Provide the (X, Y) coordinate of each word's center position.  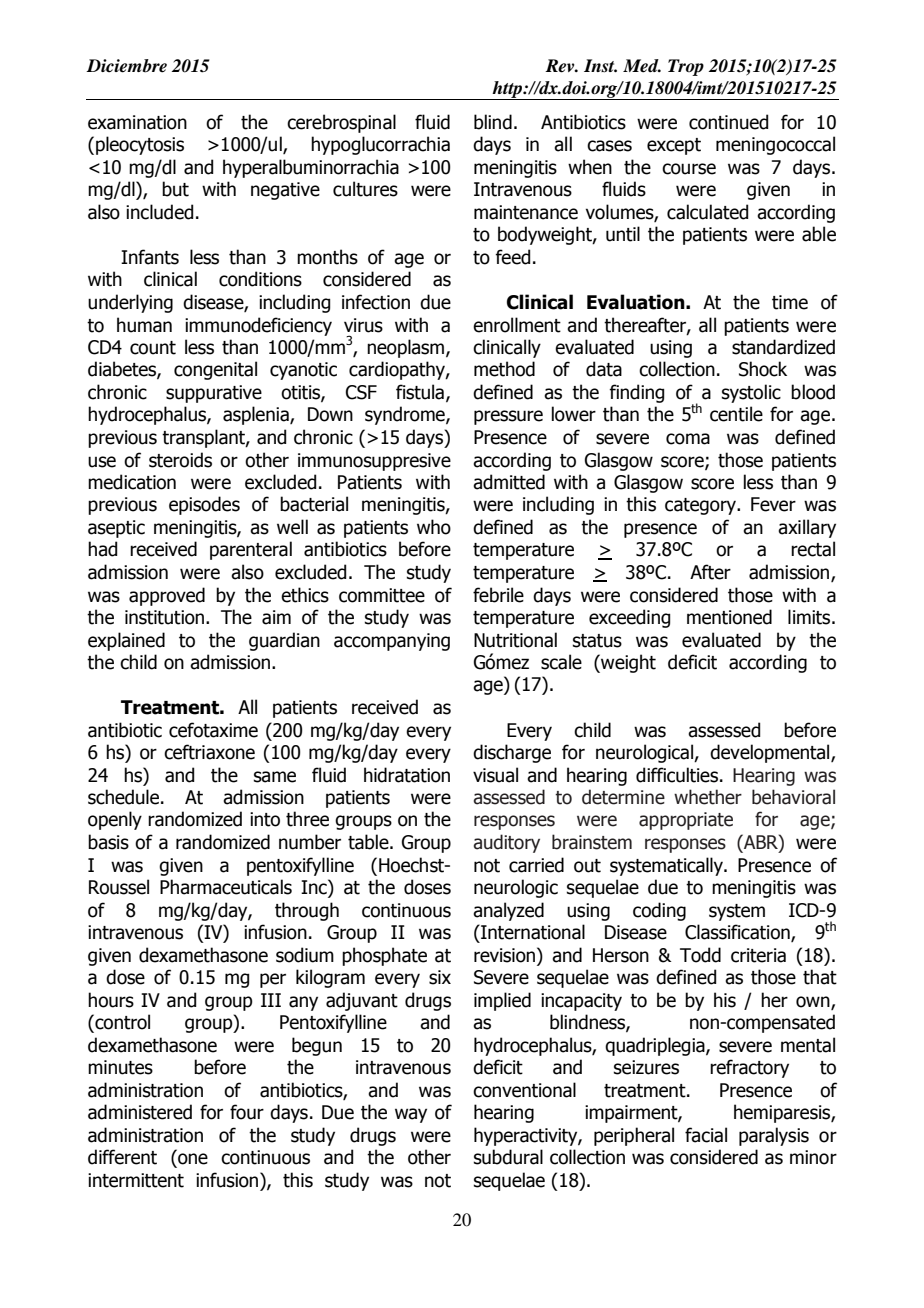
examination (137, 122)
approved (167, 596)
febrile (498, 595)
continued (728, 122)
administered (140, 1112)
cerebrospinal (341, 123)
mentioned (729, 617)
